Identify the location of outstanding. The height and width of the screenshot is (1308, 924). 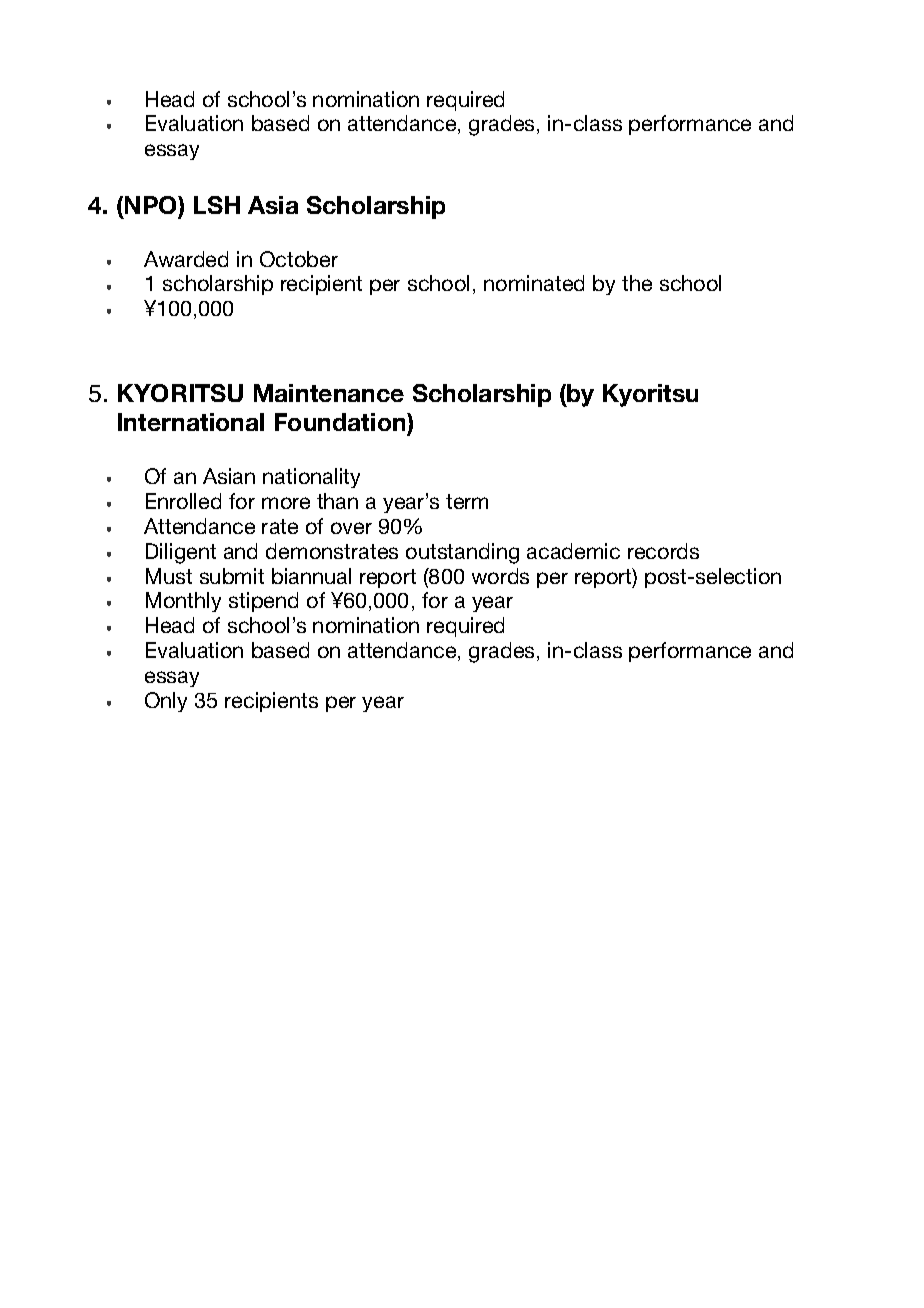
(462, 553).
